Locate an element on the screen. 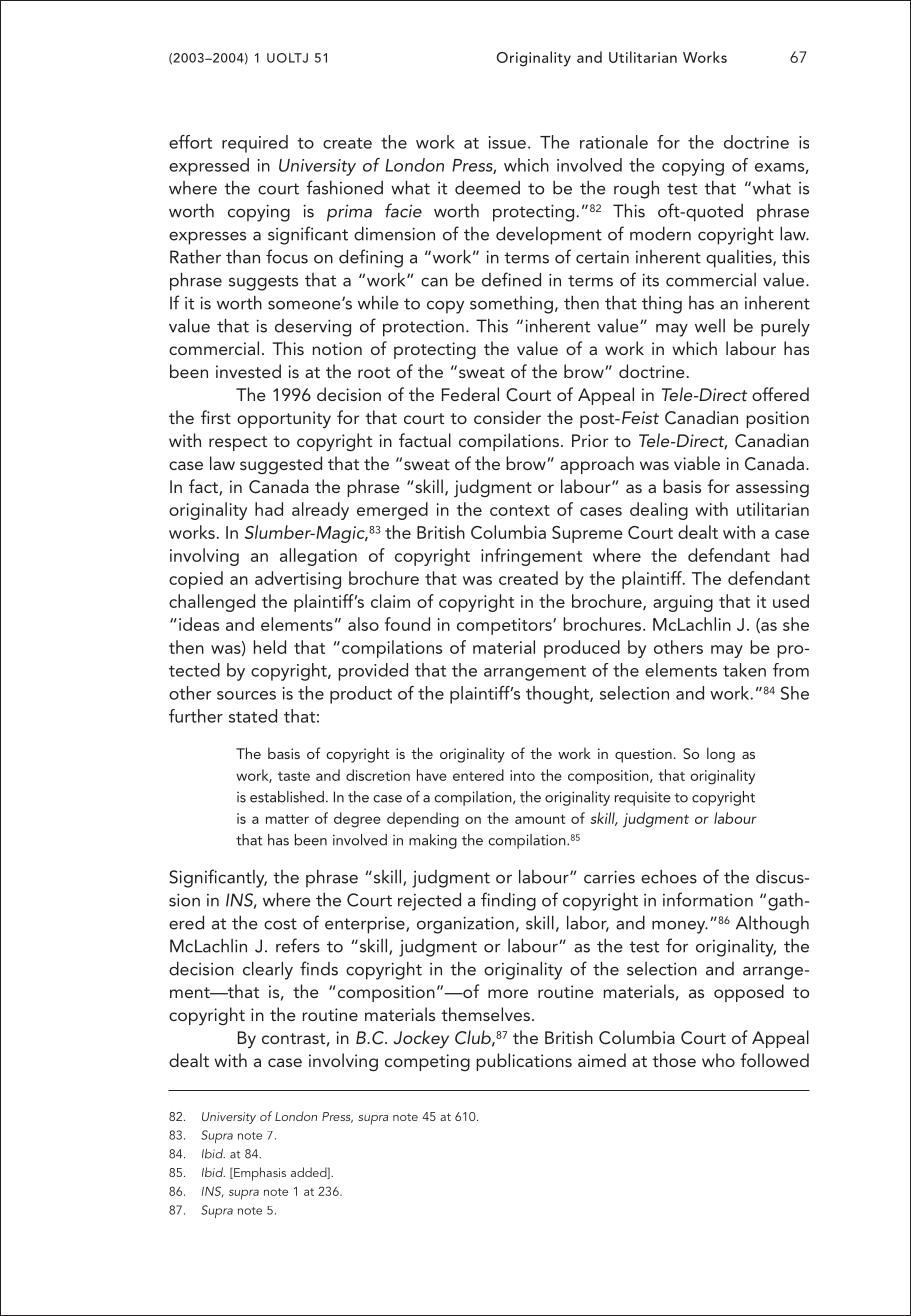 This screenshot has height=1316, width=911. competitors is located at coordinates (505, 626).
